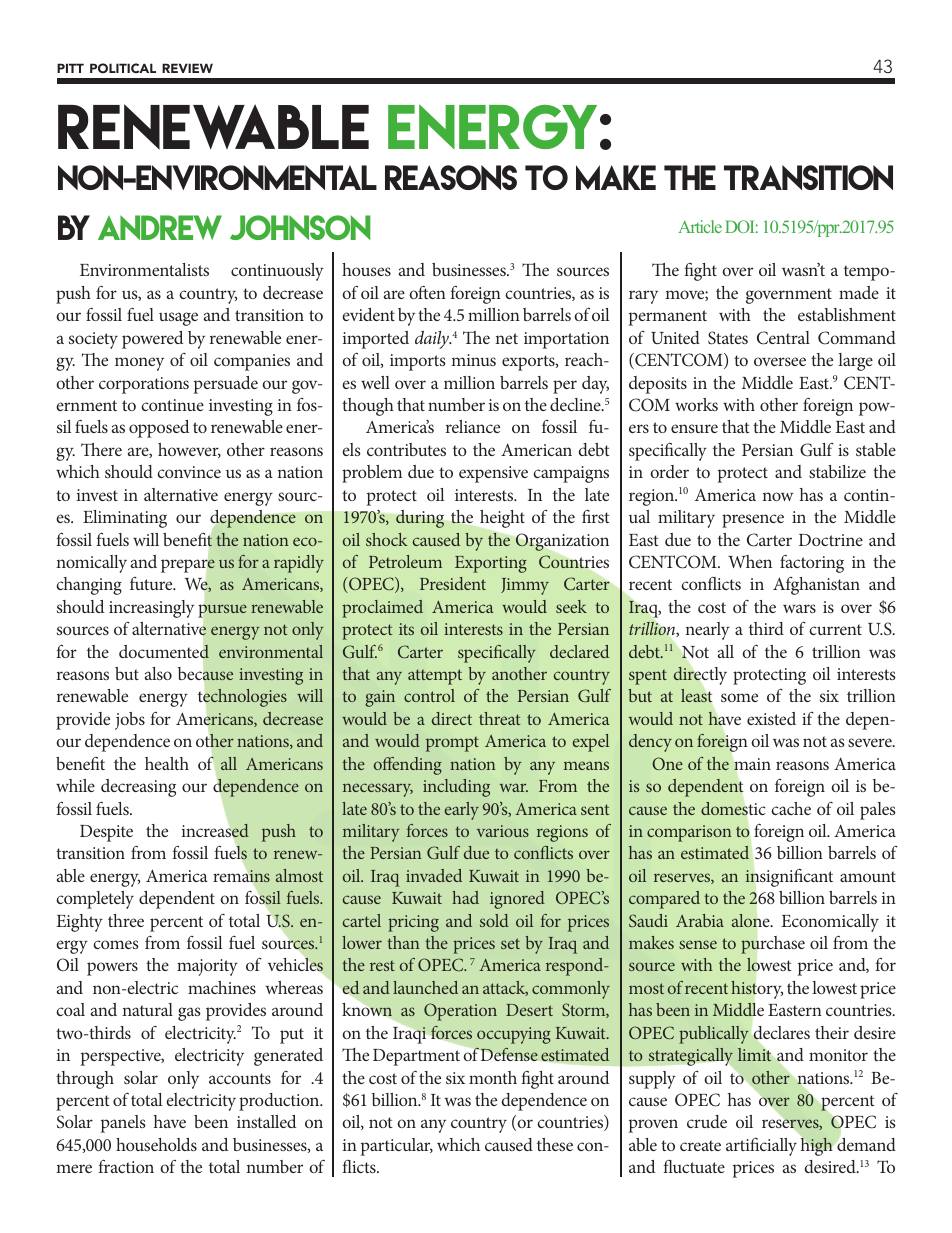 This screenshot has height=1233, width=952. I want to click on households, so click(156, 1144).
